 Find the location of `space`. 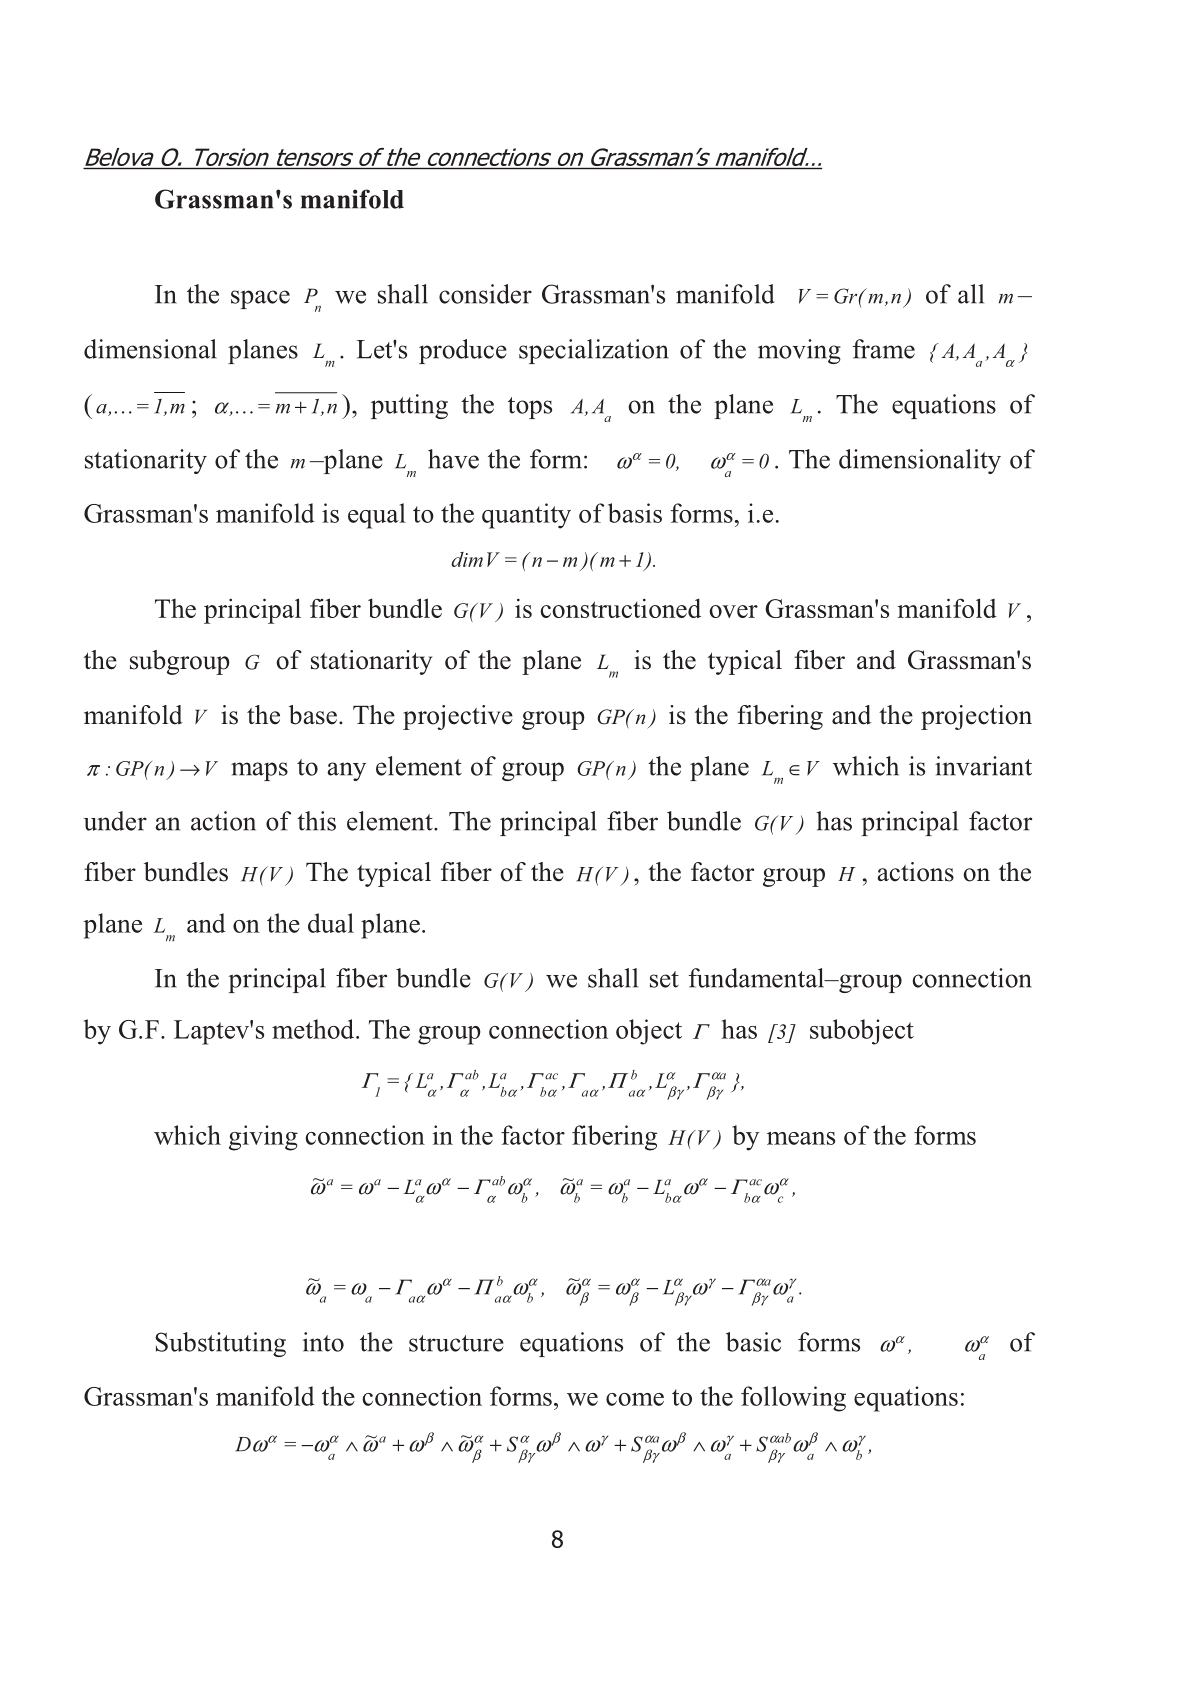

space is located at coordinates (260, 299).
